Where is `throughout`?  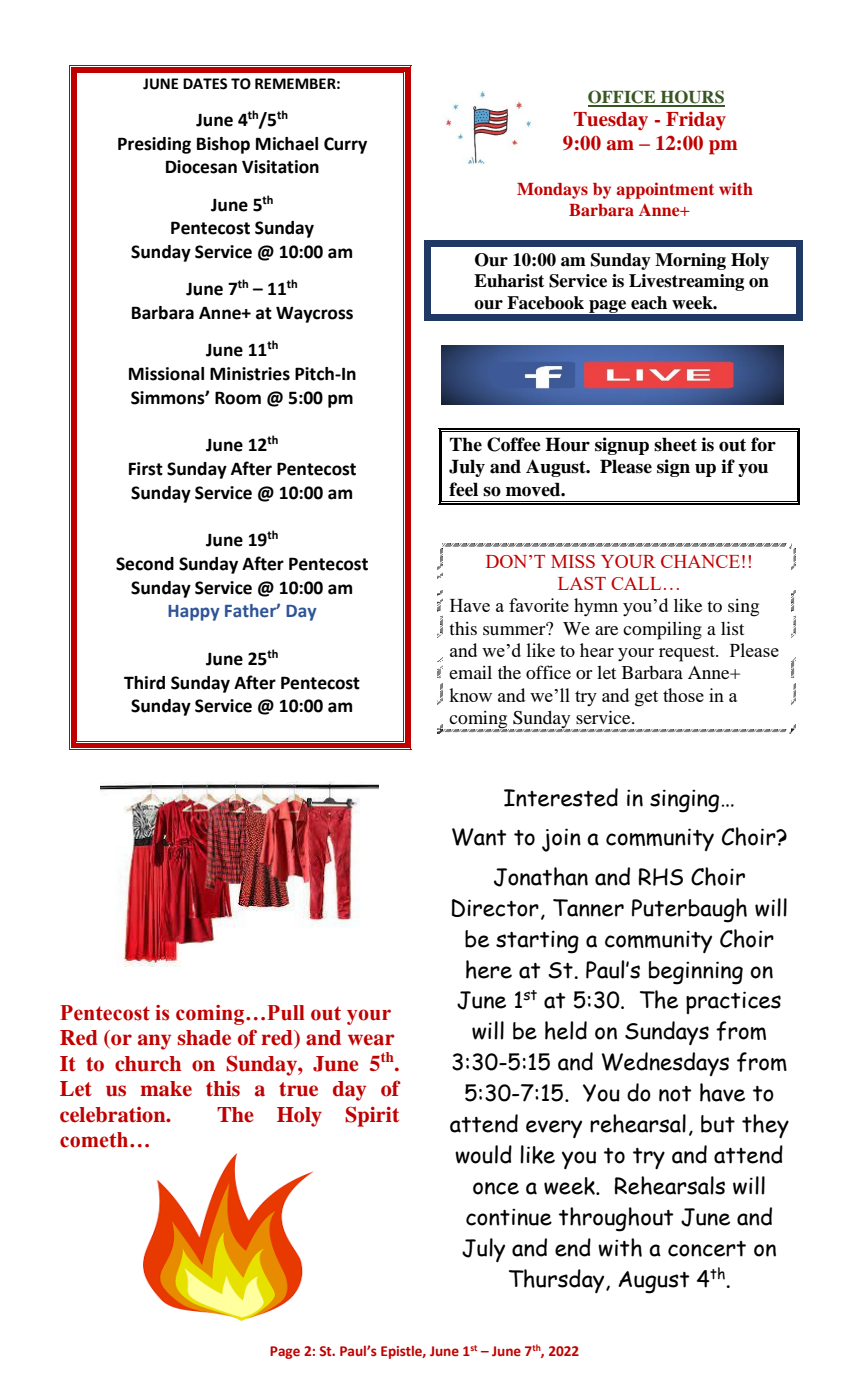
throughout is located at coordinates (616, 1219).
